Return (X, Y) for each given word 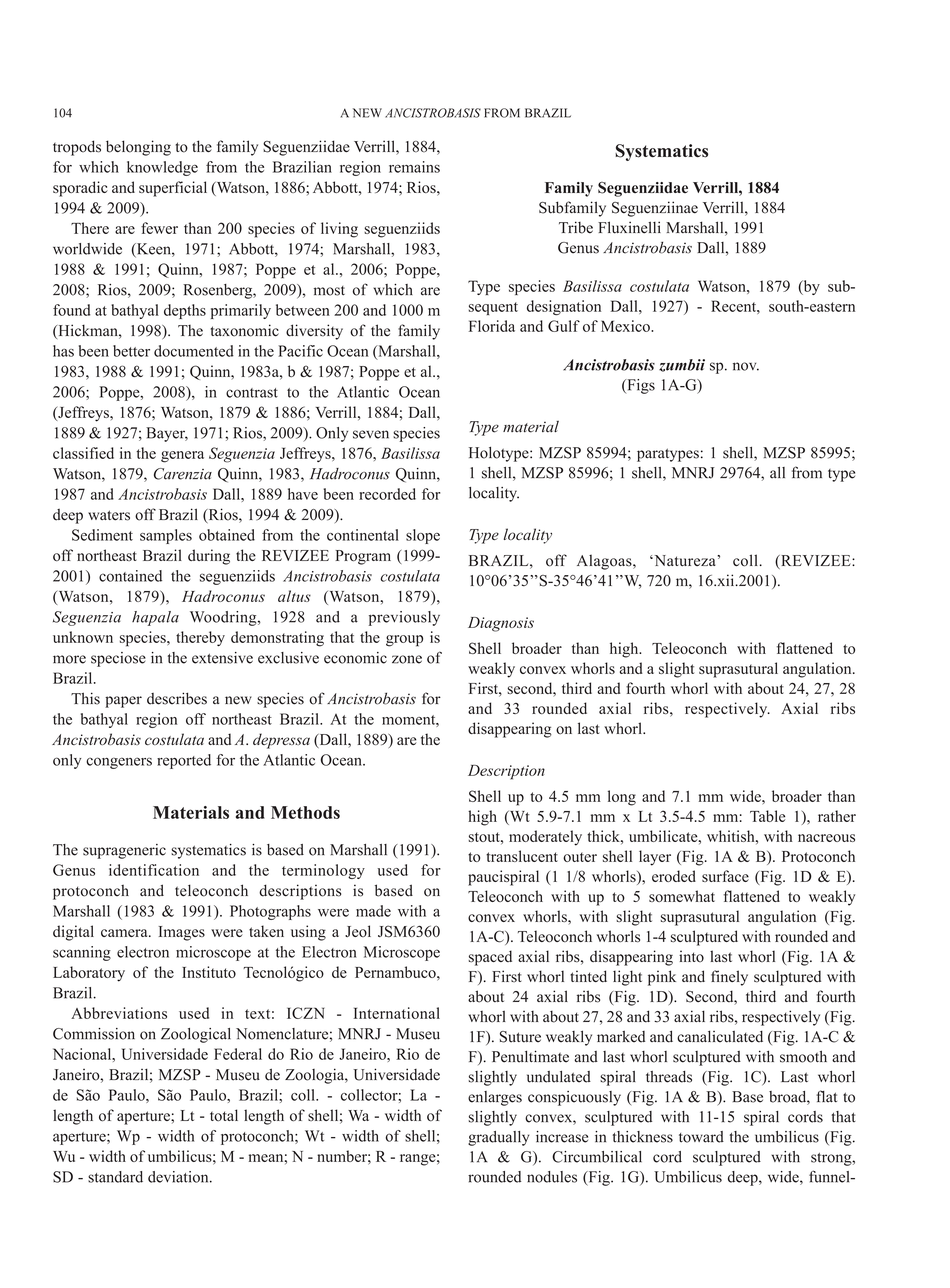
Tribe (576, 227)
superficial (173, 189)
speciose (118, 659)
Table (767, 816)
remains (414, 167)
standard (115, 1177)
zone (407, 659)
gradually (498, 1138)
